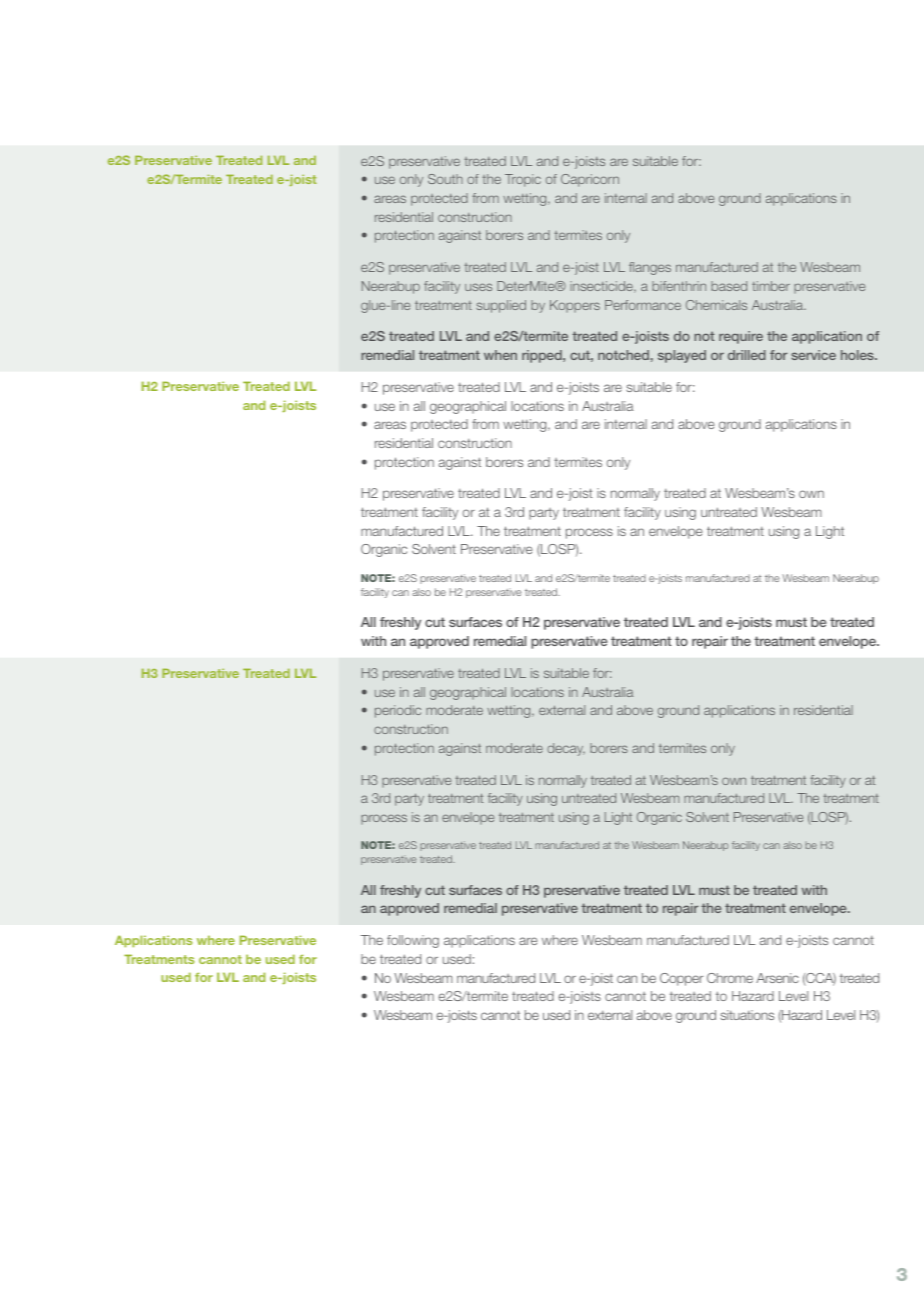 The image size is (924, 1308). I want to click on South, so click(445, 179).
